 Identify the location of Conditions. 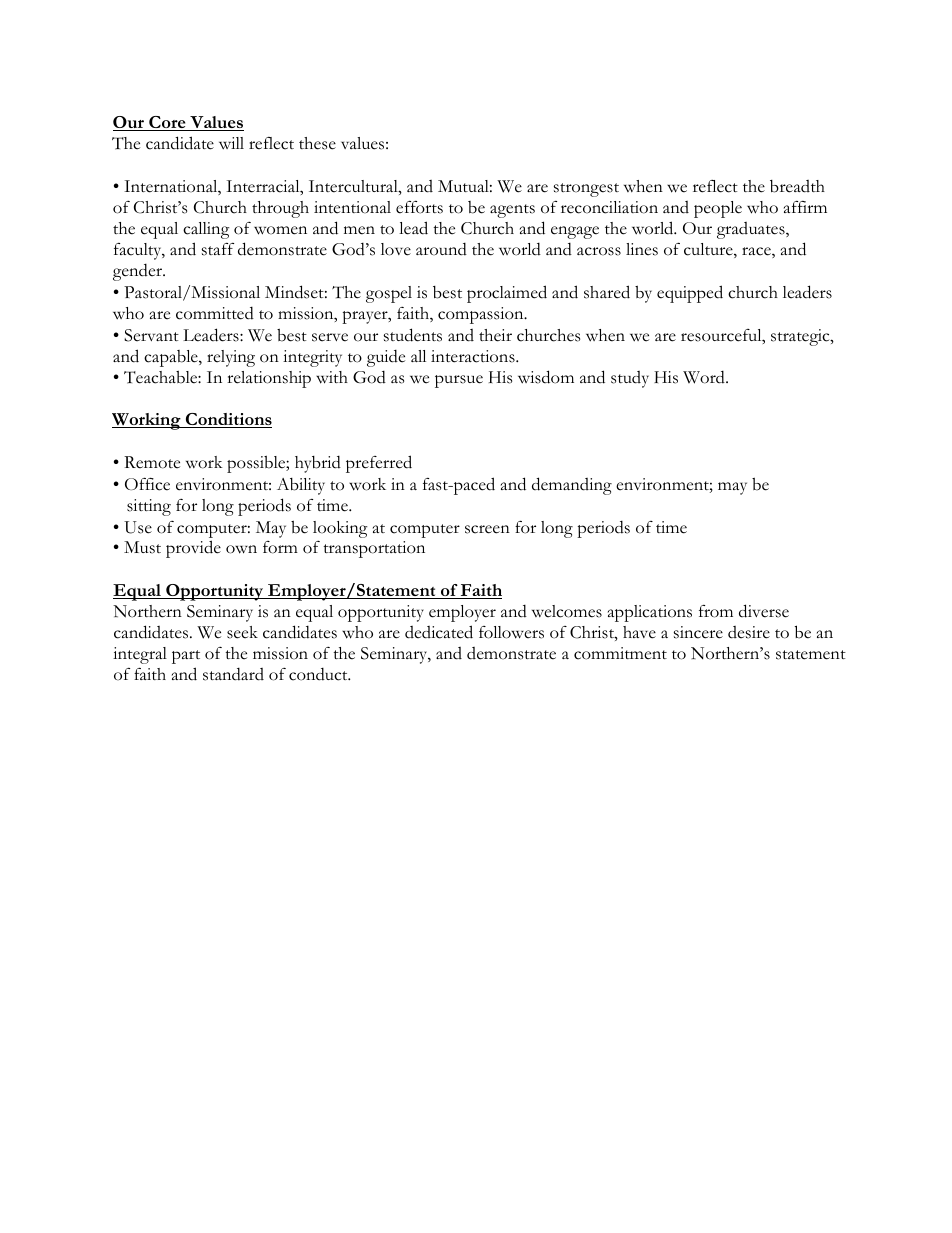
(228, 420).
